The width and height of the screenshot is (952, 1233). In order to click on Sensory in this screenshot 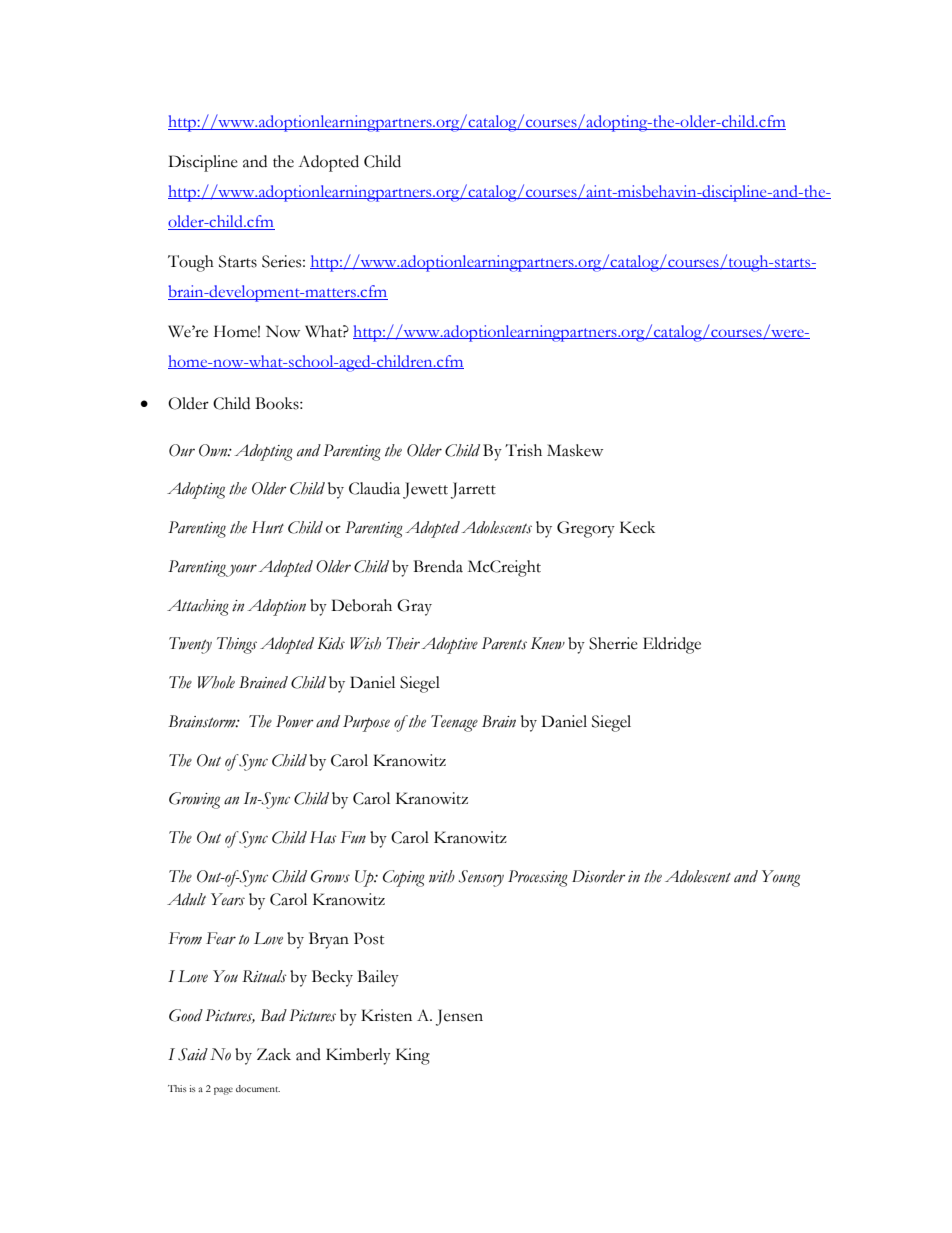, I will do `click(481, 878)`.
